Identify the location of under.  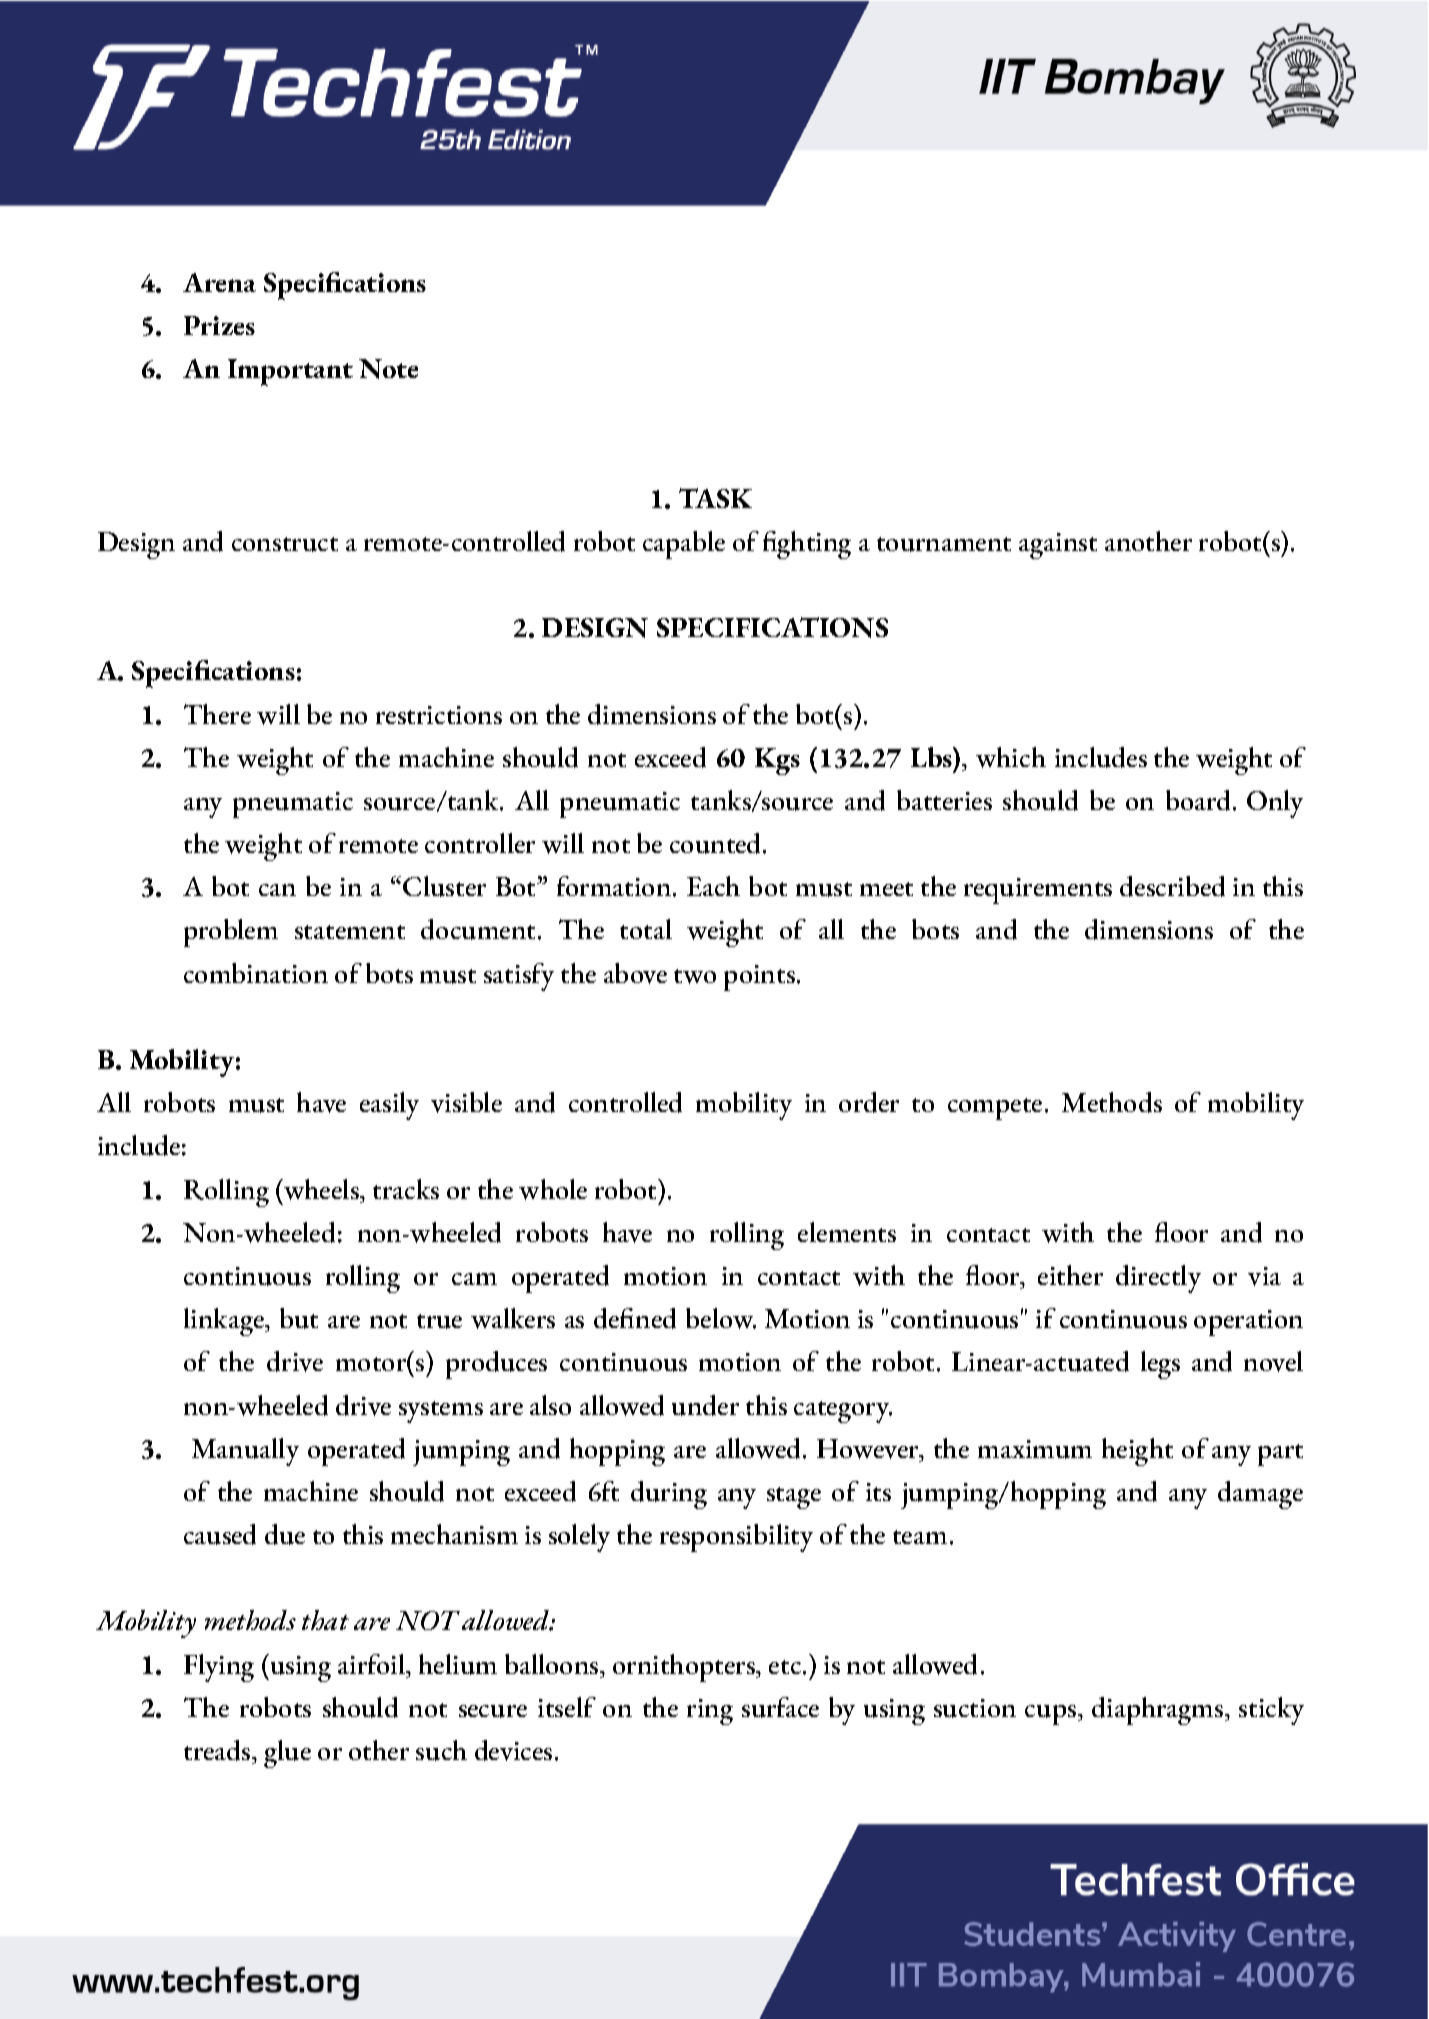
(705, 1405).
